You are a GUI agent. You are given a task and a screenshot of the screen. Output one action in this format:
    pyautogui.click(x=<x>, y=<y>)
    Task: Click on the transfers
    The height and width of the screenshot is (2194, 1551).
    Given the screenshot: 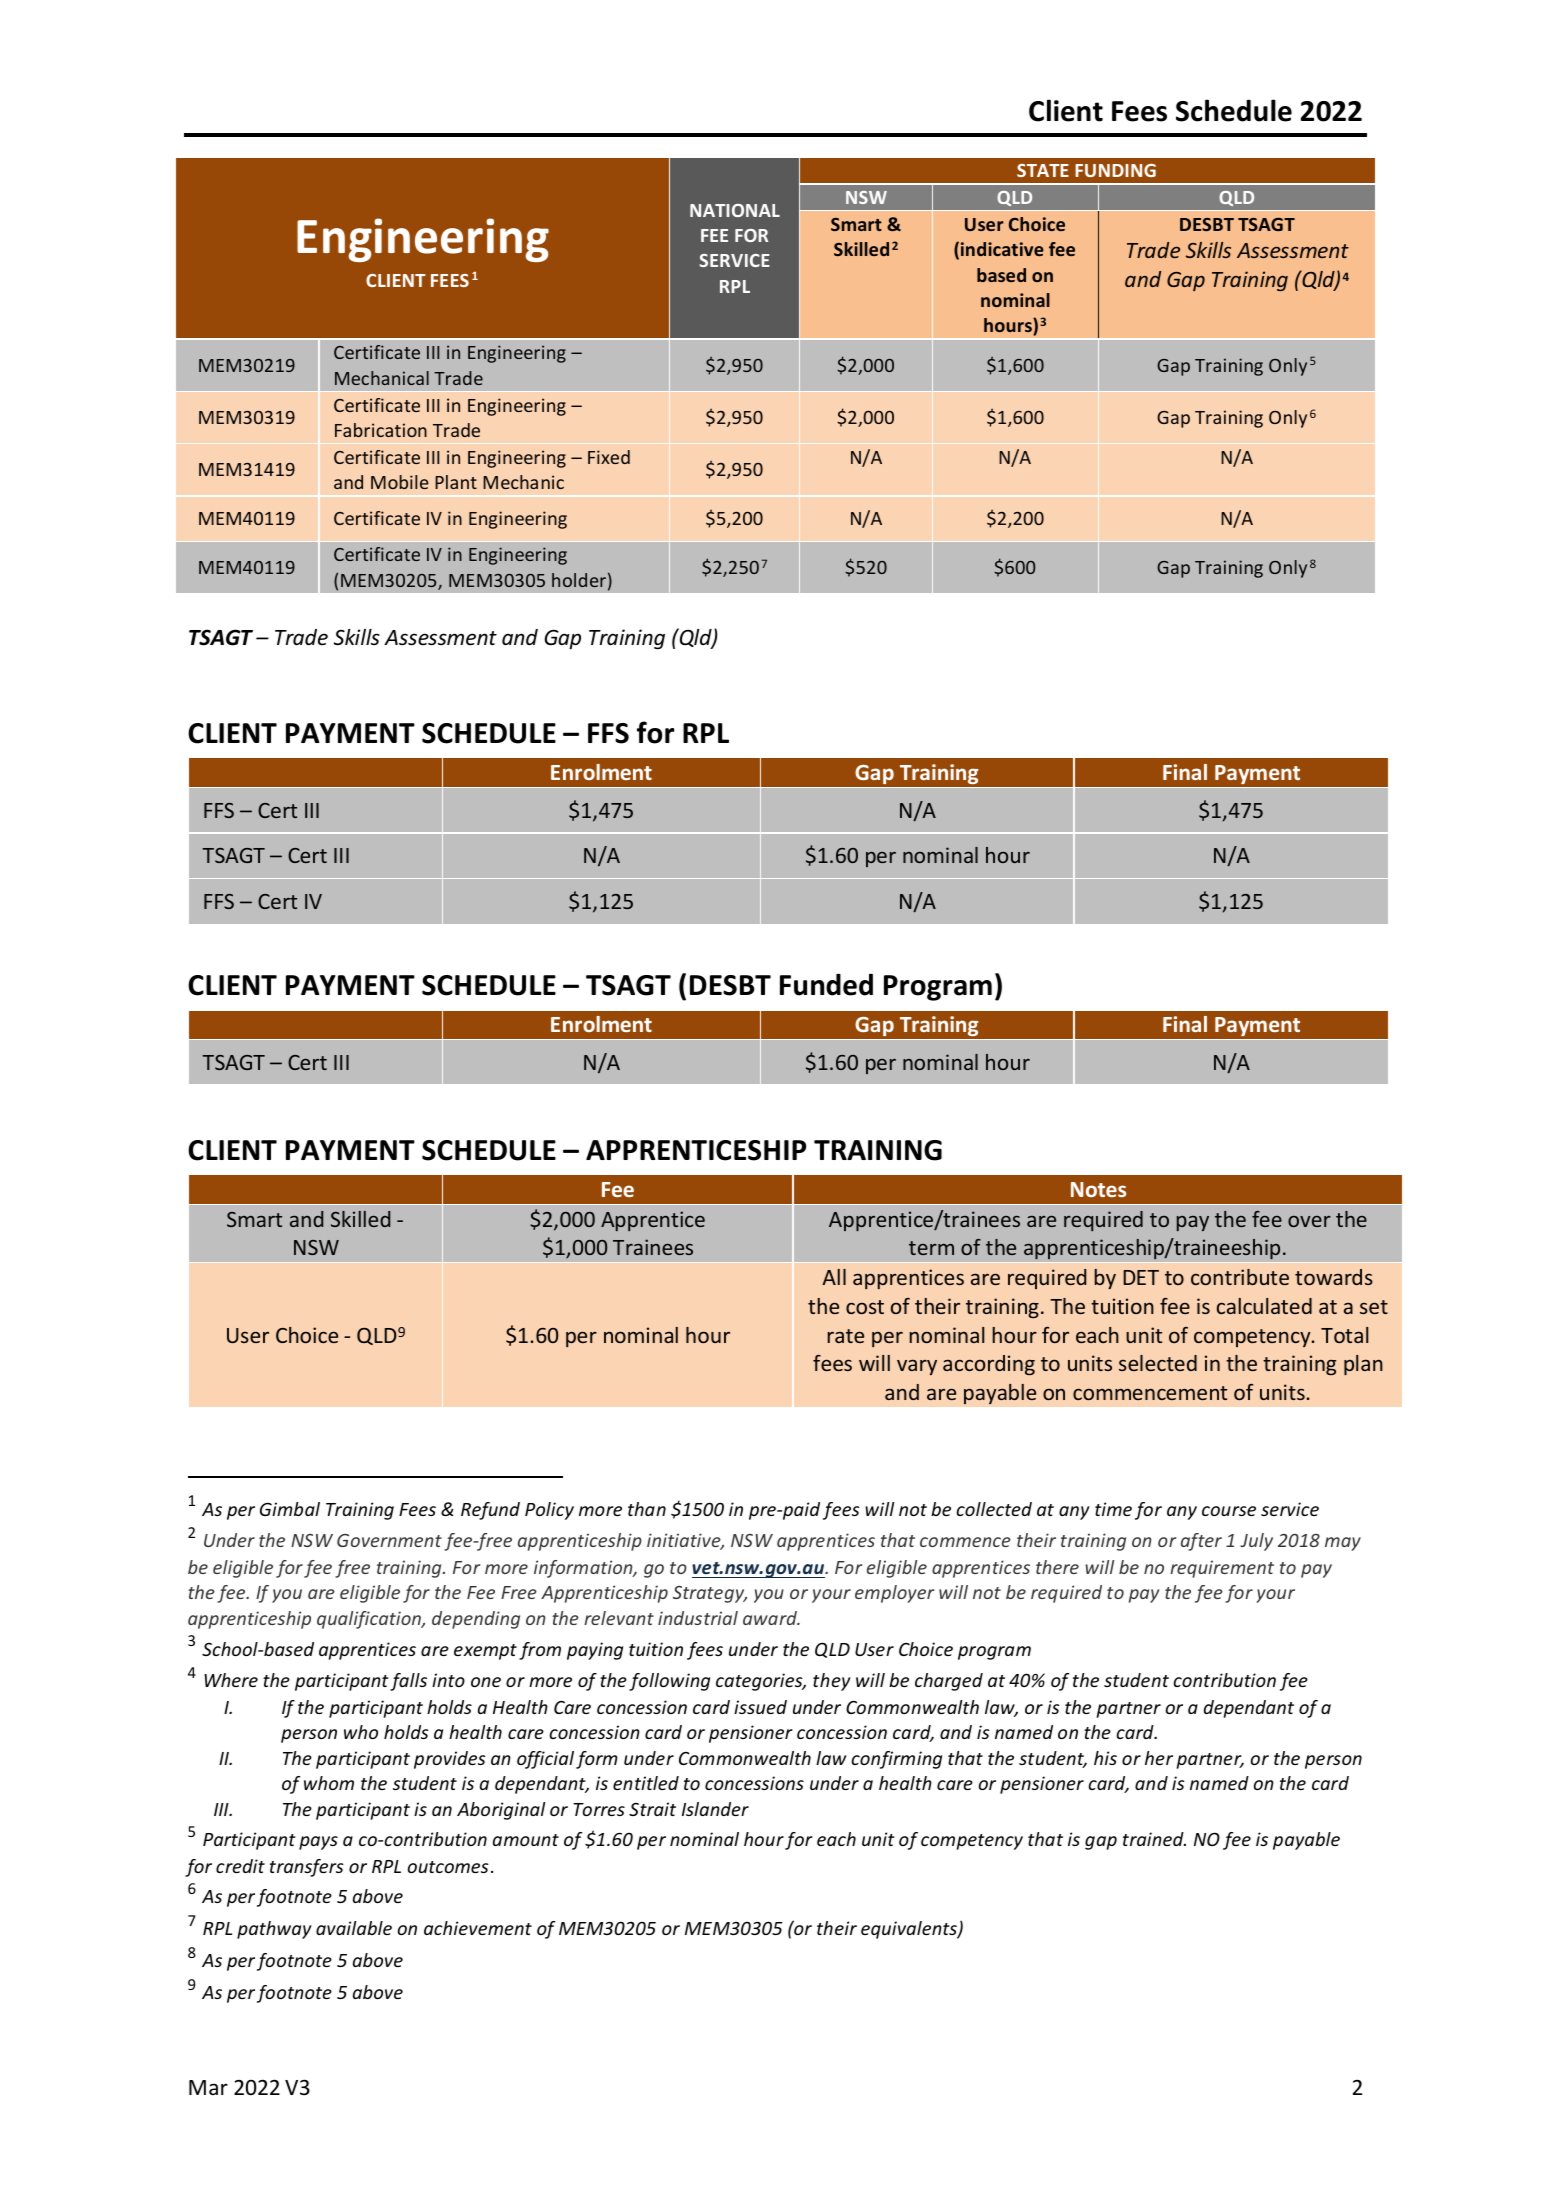 What is the action you would take?
    pyautogui.click(x=307, y=1868)
